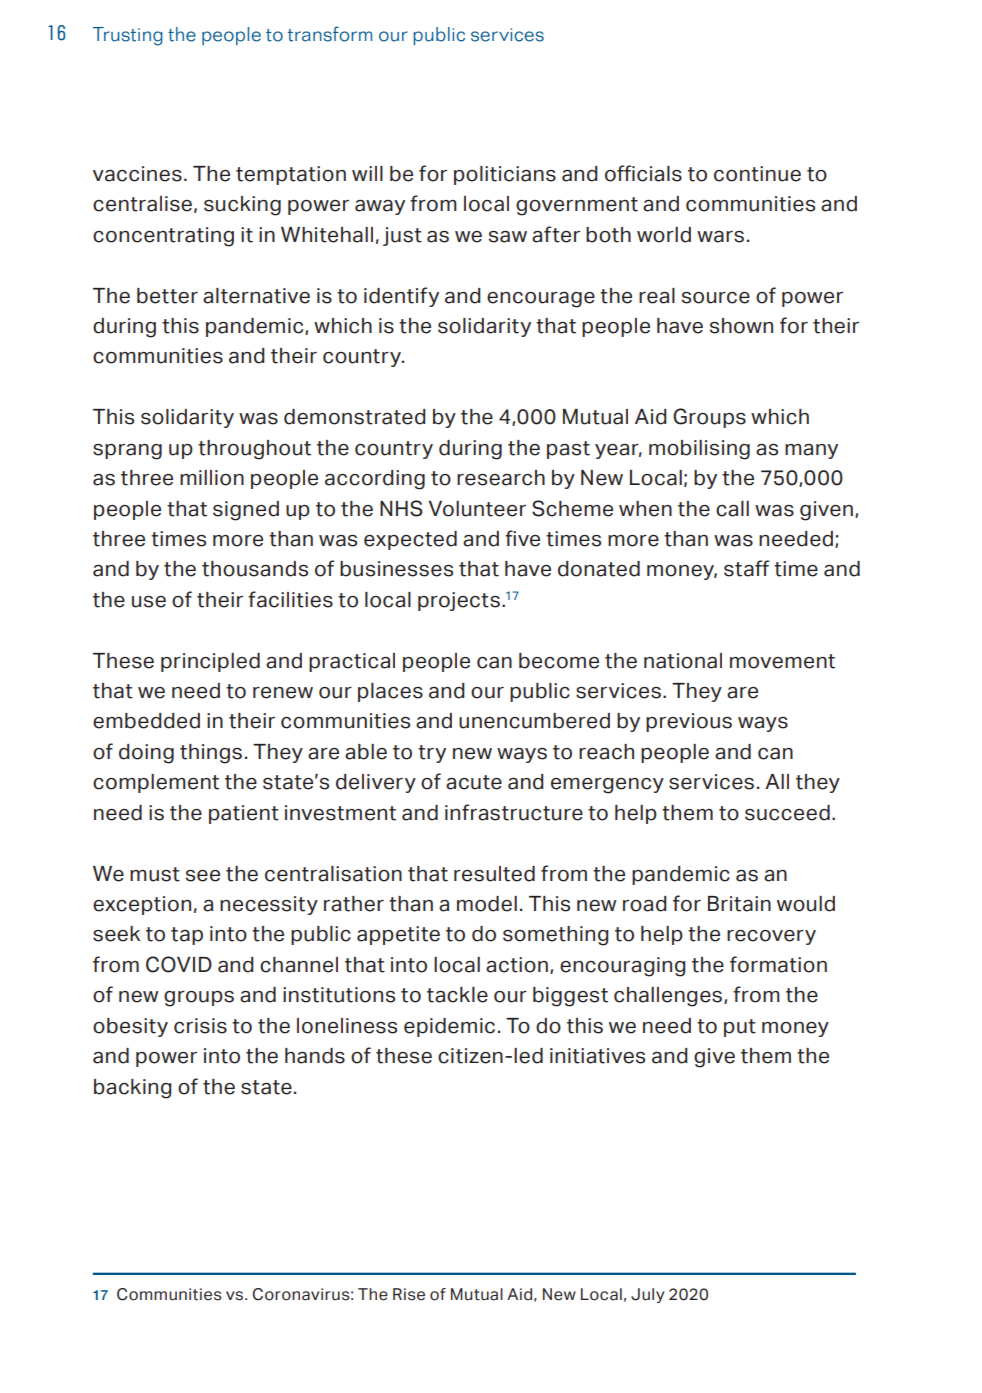  Describe the element at coordinates (778, 964) in the screenshot. I see `formation` at that location.
